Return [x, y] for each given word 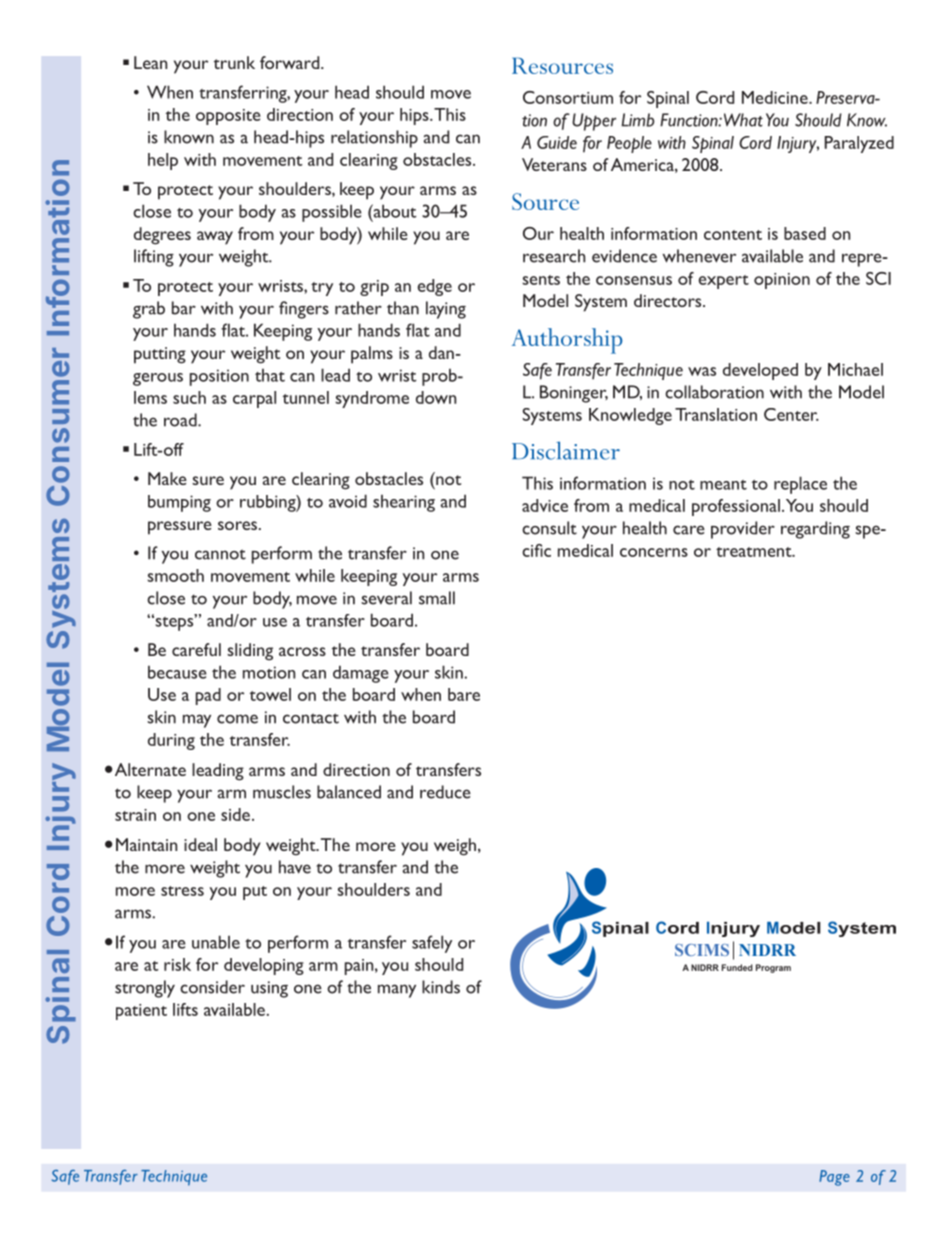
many [397, 991]
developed [760, 371]
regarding [815, 530]
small [437, 598]
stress [182, 891]
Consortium [568, 97]
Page [834, 1178]
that [270, 375]
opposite [228, 117]
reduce [445, 792]
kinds [441, 987]
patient [141, 1012]
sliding [250, 652]
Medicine [776, 97]
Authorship [567, 341]
